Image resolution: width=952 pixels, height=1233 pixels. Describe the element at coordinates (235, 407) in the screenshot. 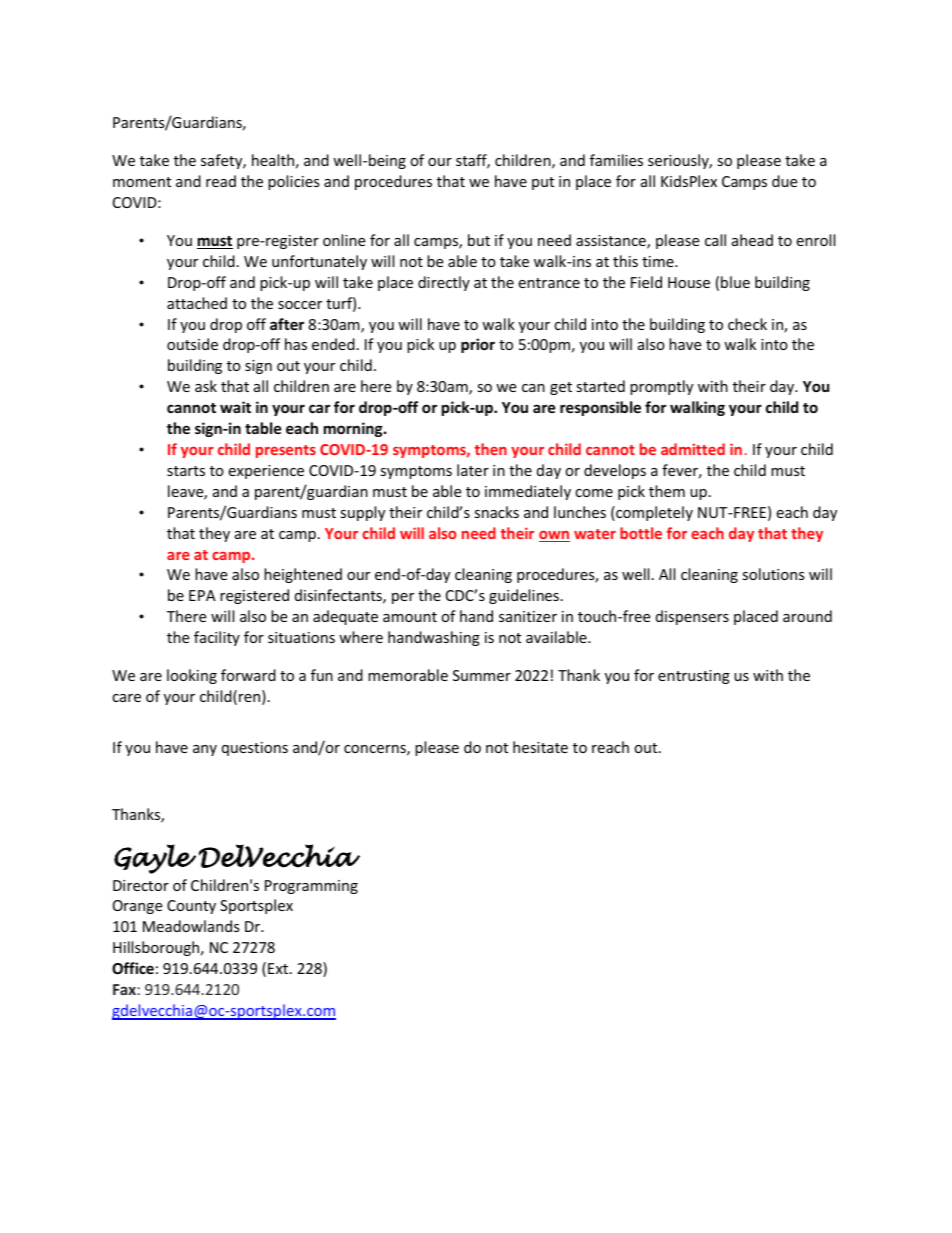

I see `wait` at that location.
